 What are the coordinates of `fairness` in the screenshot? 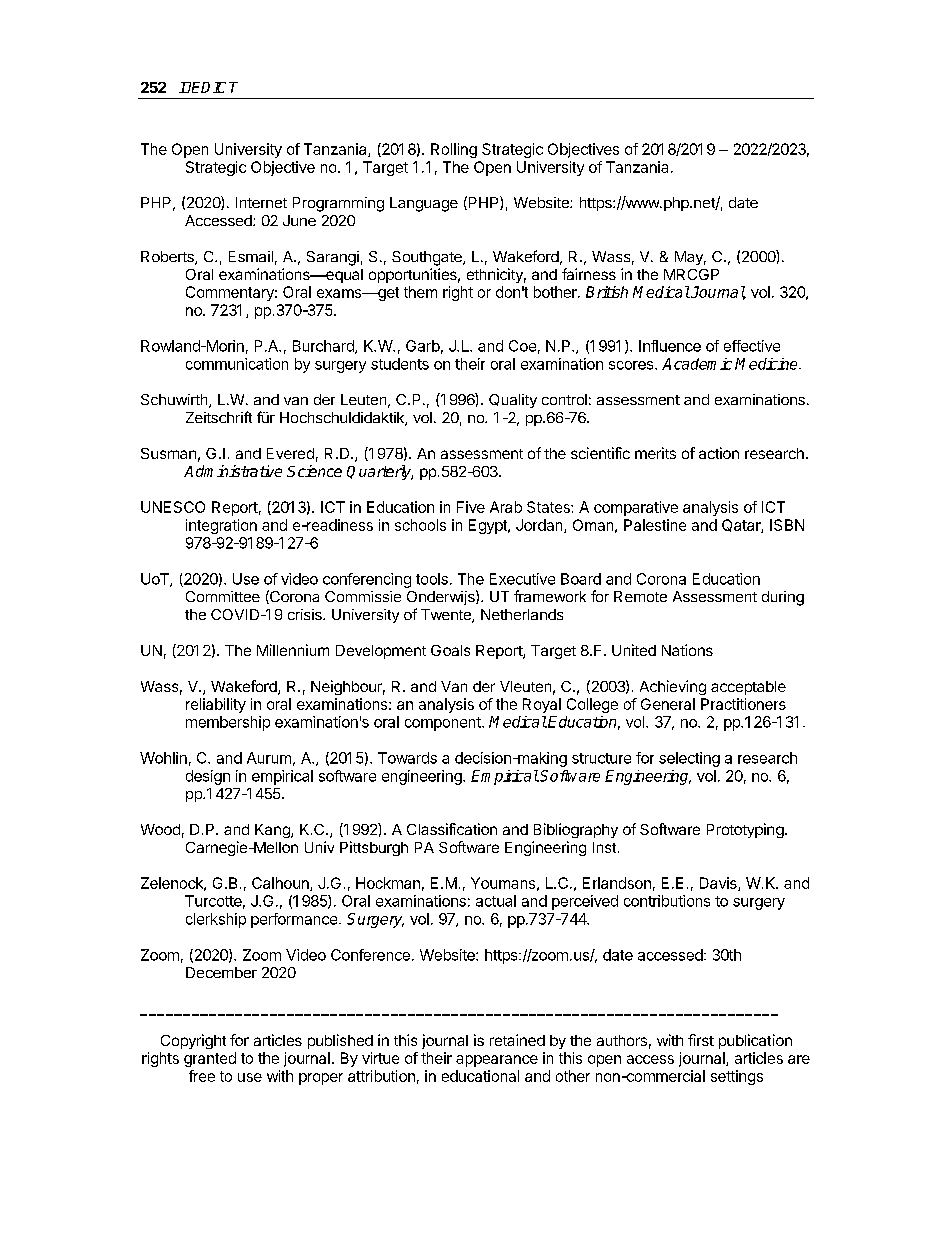 It's located at (589, 274).
